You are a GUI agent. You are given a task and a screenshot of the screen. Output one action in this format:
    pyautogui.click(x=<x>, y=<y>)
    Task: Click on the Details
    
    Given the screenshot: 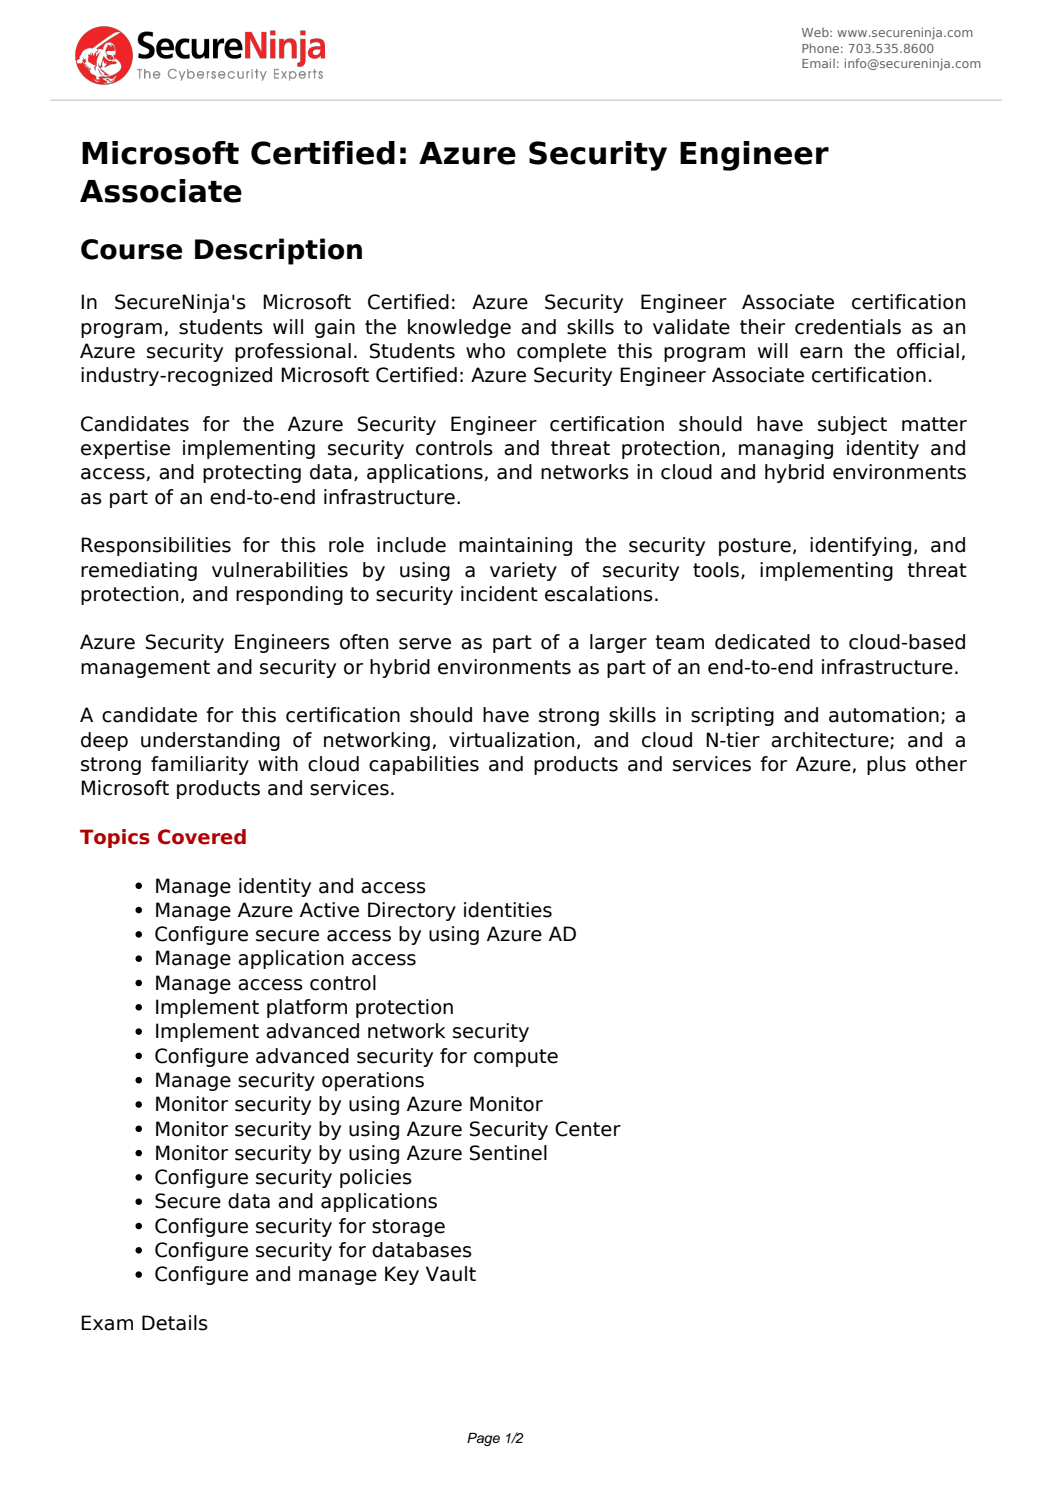 What is the action you would take?
    pyautogui.click(x=175, y=1323)
